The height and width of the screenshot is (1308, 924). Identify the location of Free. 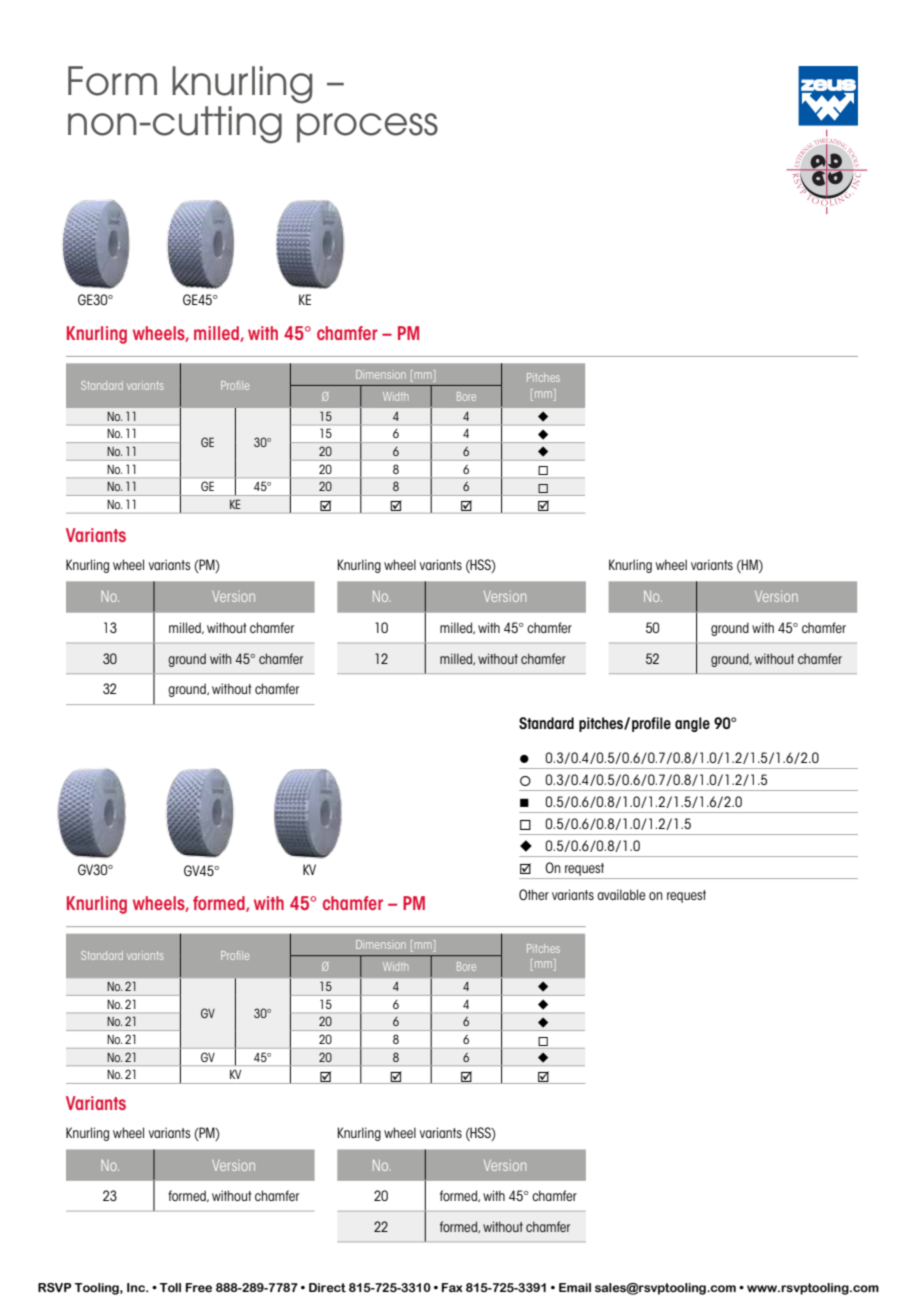
(199, 1287).
